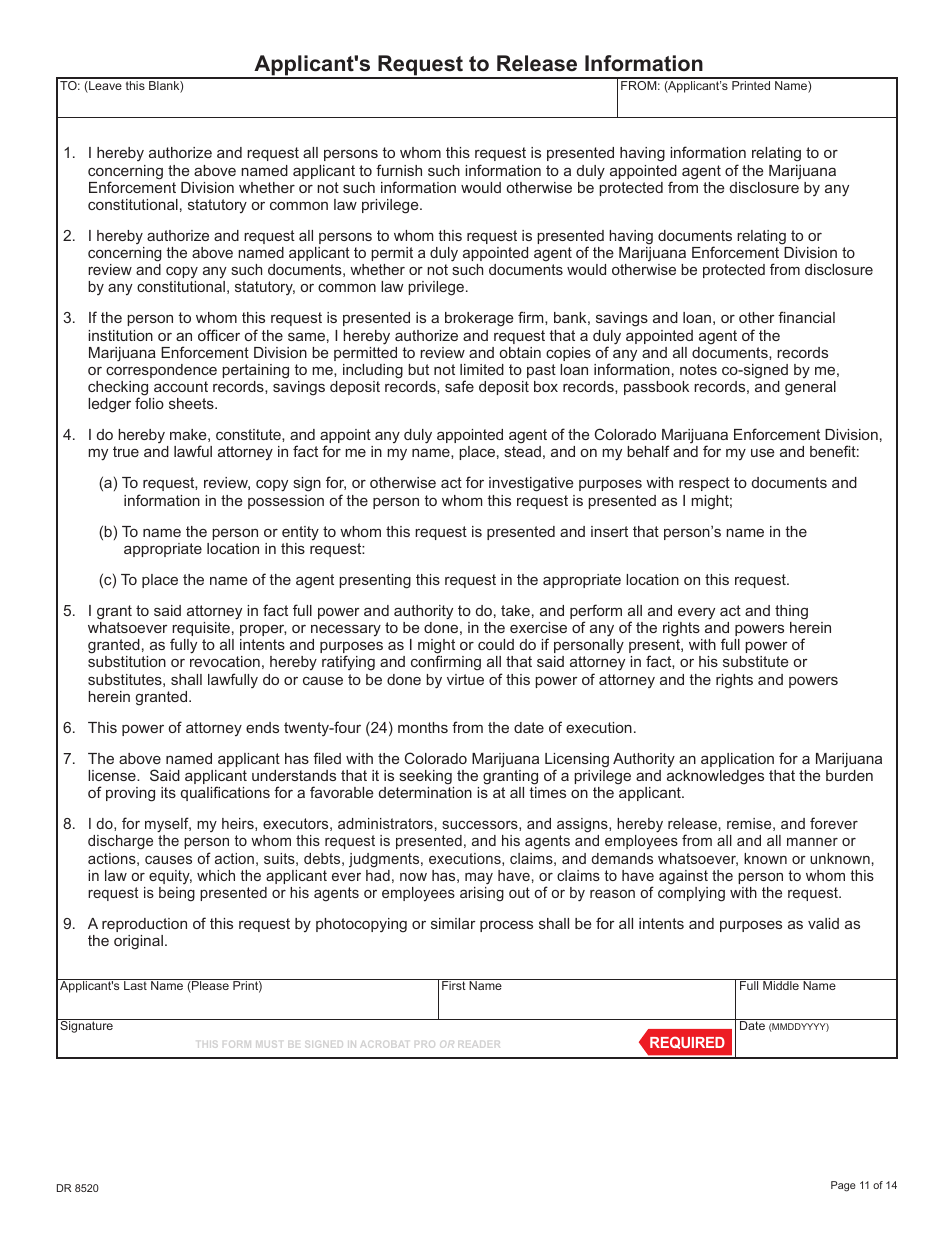 The width and height of the screenshot is (952, 1233). Describe the element at coordinates (399, 170) in the screenshot. I see `furnish` at that location.
